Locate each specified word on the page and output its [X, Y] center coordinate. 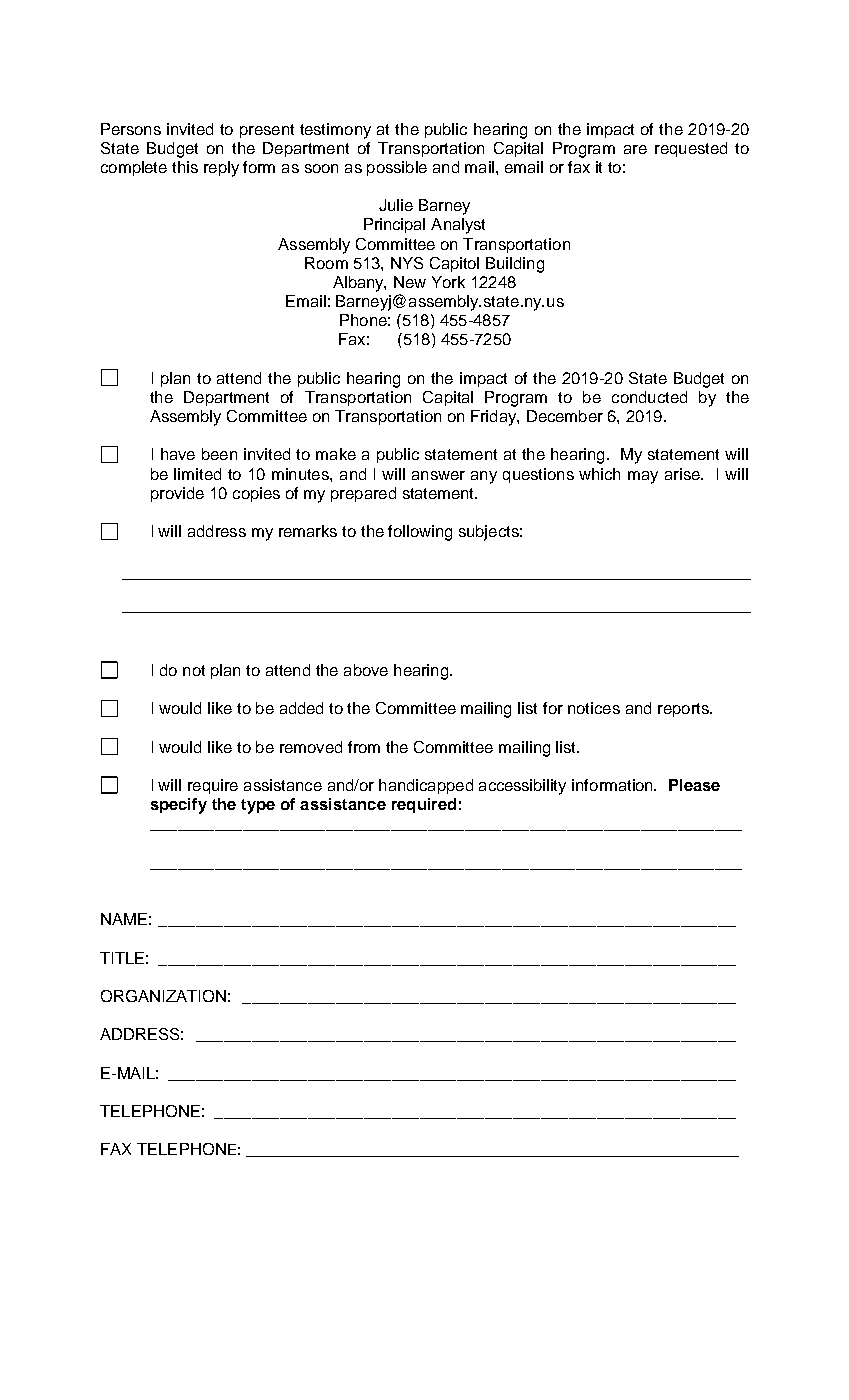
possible [397, 168]
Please [694, 785]
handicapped [426, 786]
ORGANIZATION [163, 996]
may [643, 477]
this [185, 167]
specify [179, 806]
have [178, 454]
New [410, 282]
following [420, 533]
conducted [649, 397]
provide [177, 494]
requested [691, 149]
